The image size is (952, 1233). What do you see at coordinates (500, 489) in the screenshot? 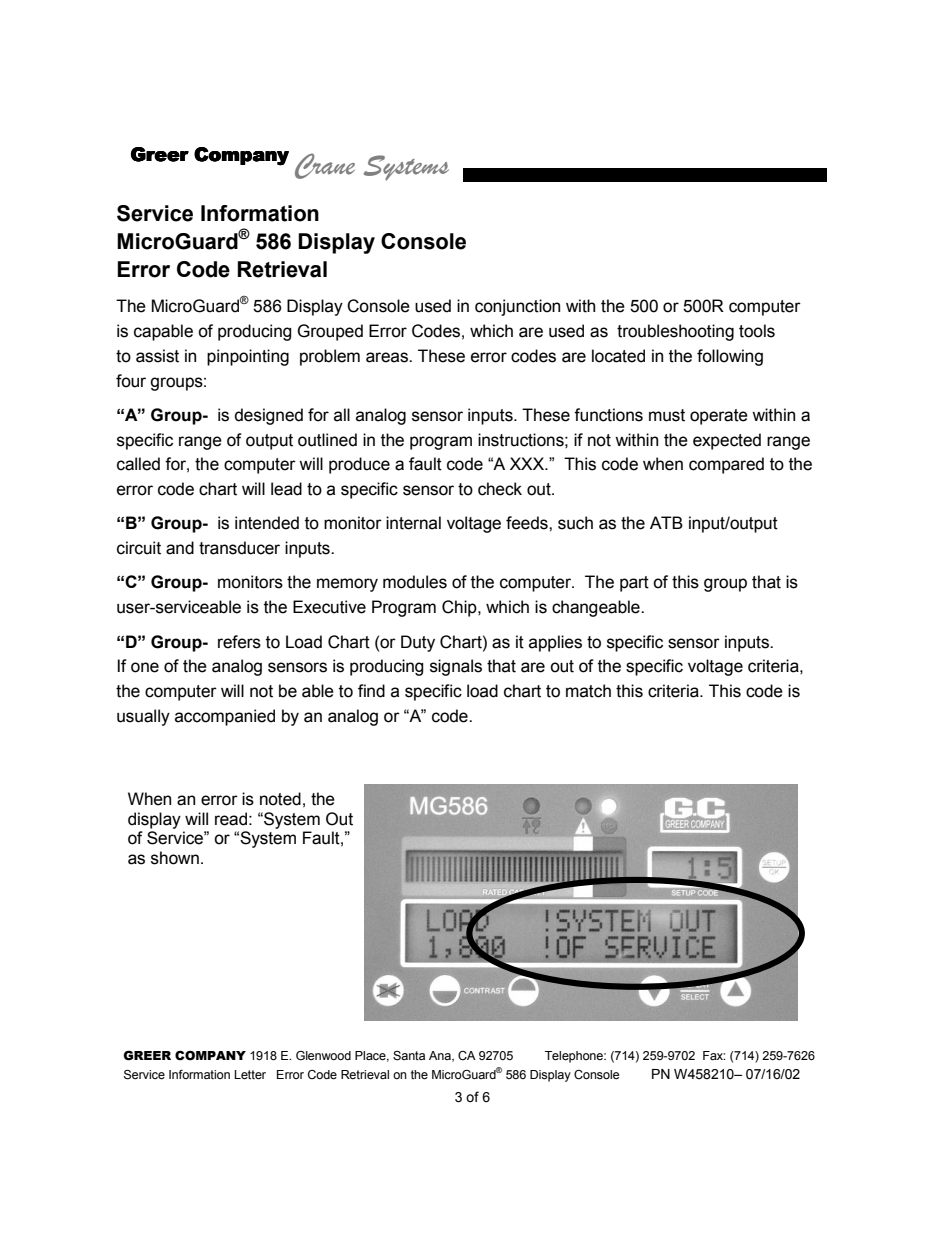
I see `check` at bounding box center [500, 489].
